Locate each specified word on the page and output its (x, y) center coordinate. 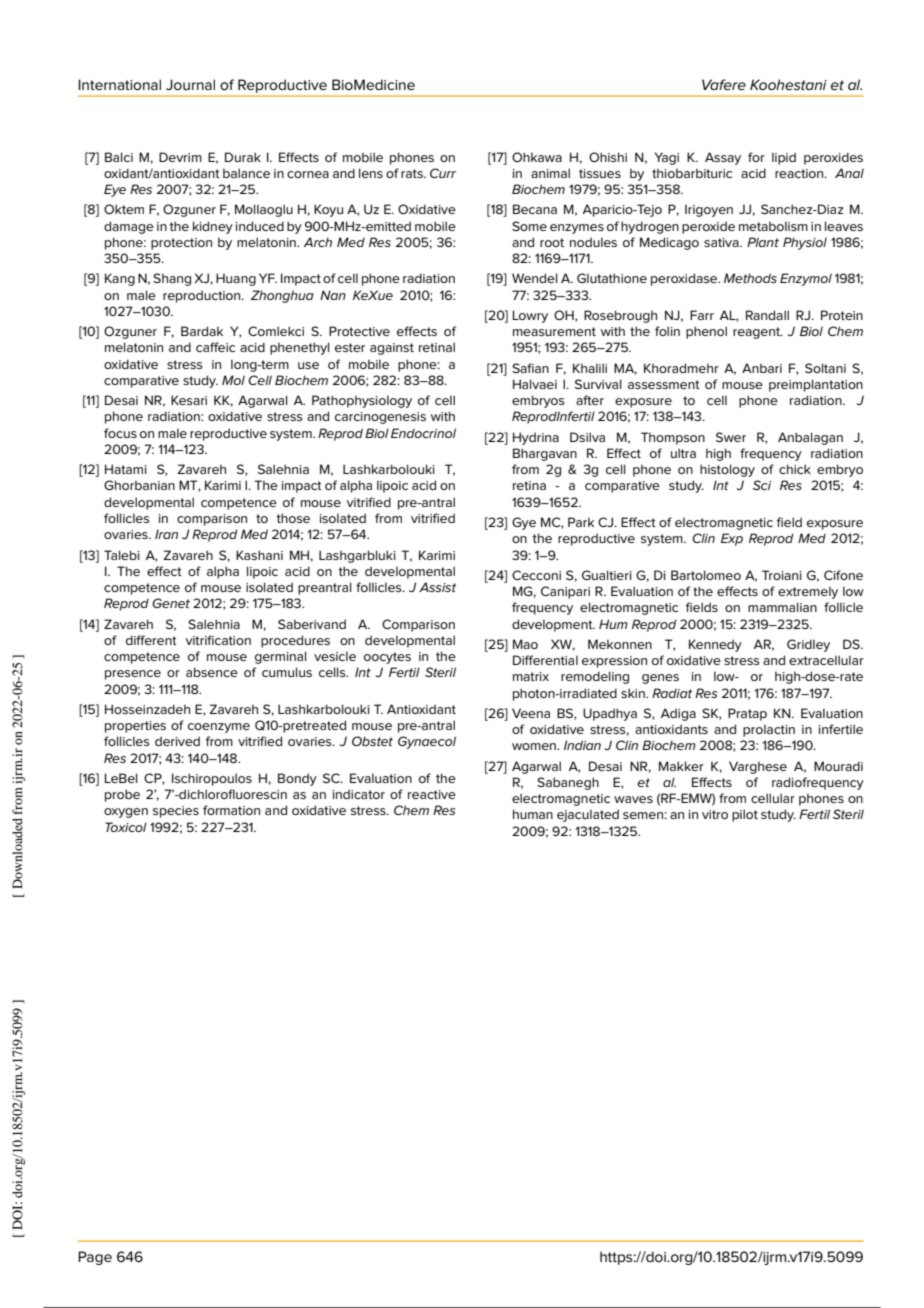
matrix (531, 676)
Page (95, 1258)
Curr (443, 173)
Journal (190, 84)
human (533, 814)
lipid (784, 158)
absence (212, 672)
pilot (745, 815)
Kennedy (715, 645)
